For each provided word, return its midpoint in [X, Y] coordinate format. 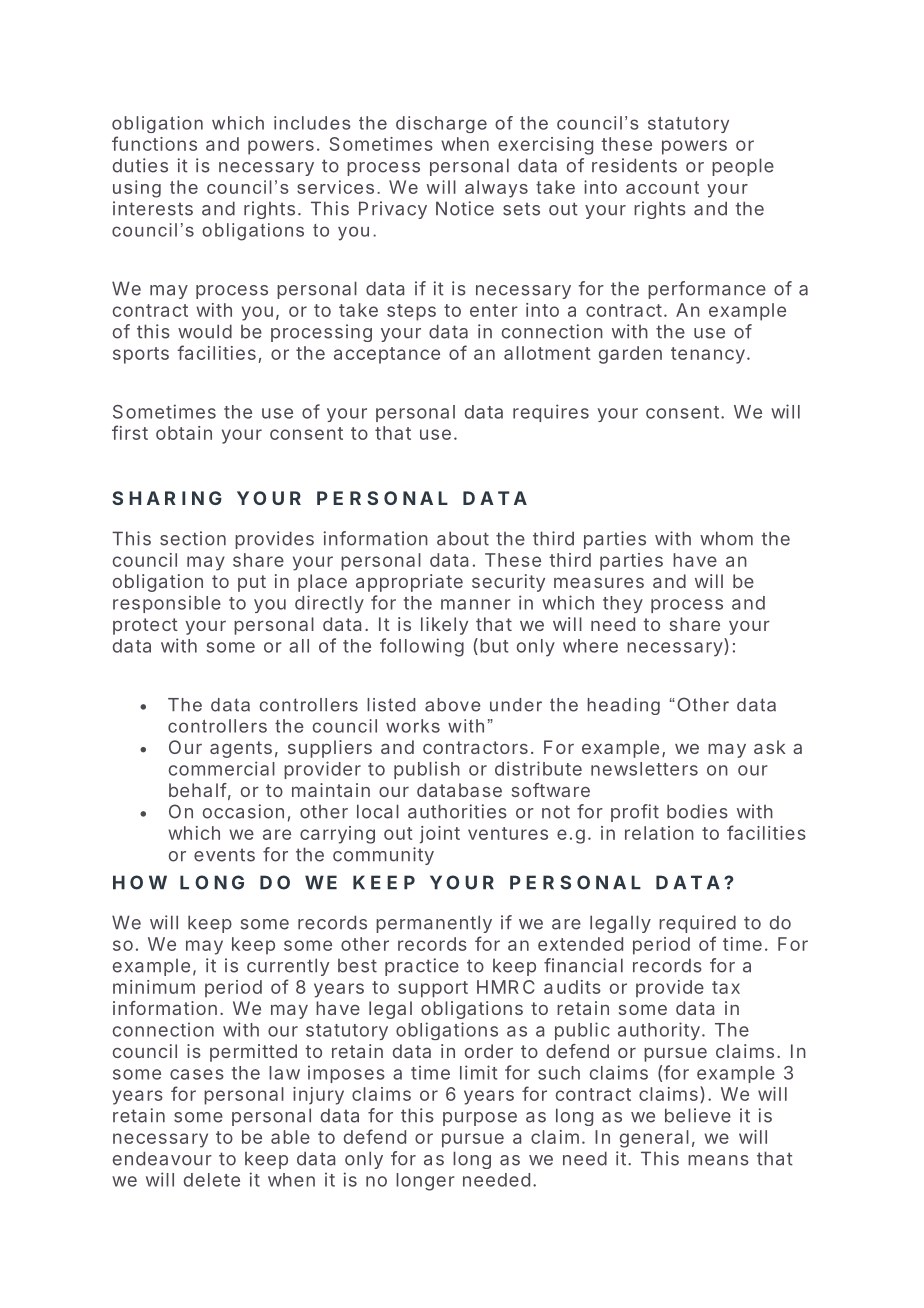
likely [444, 626]
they [623, 604]
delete [212, 1180]
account [662, 187]
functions [154, 143]
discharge [441, 124]
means [718, 1160]
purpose [480, 1119]
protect [145, 626]
